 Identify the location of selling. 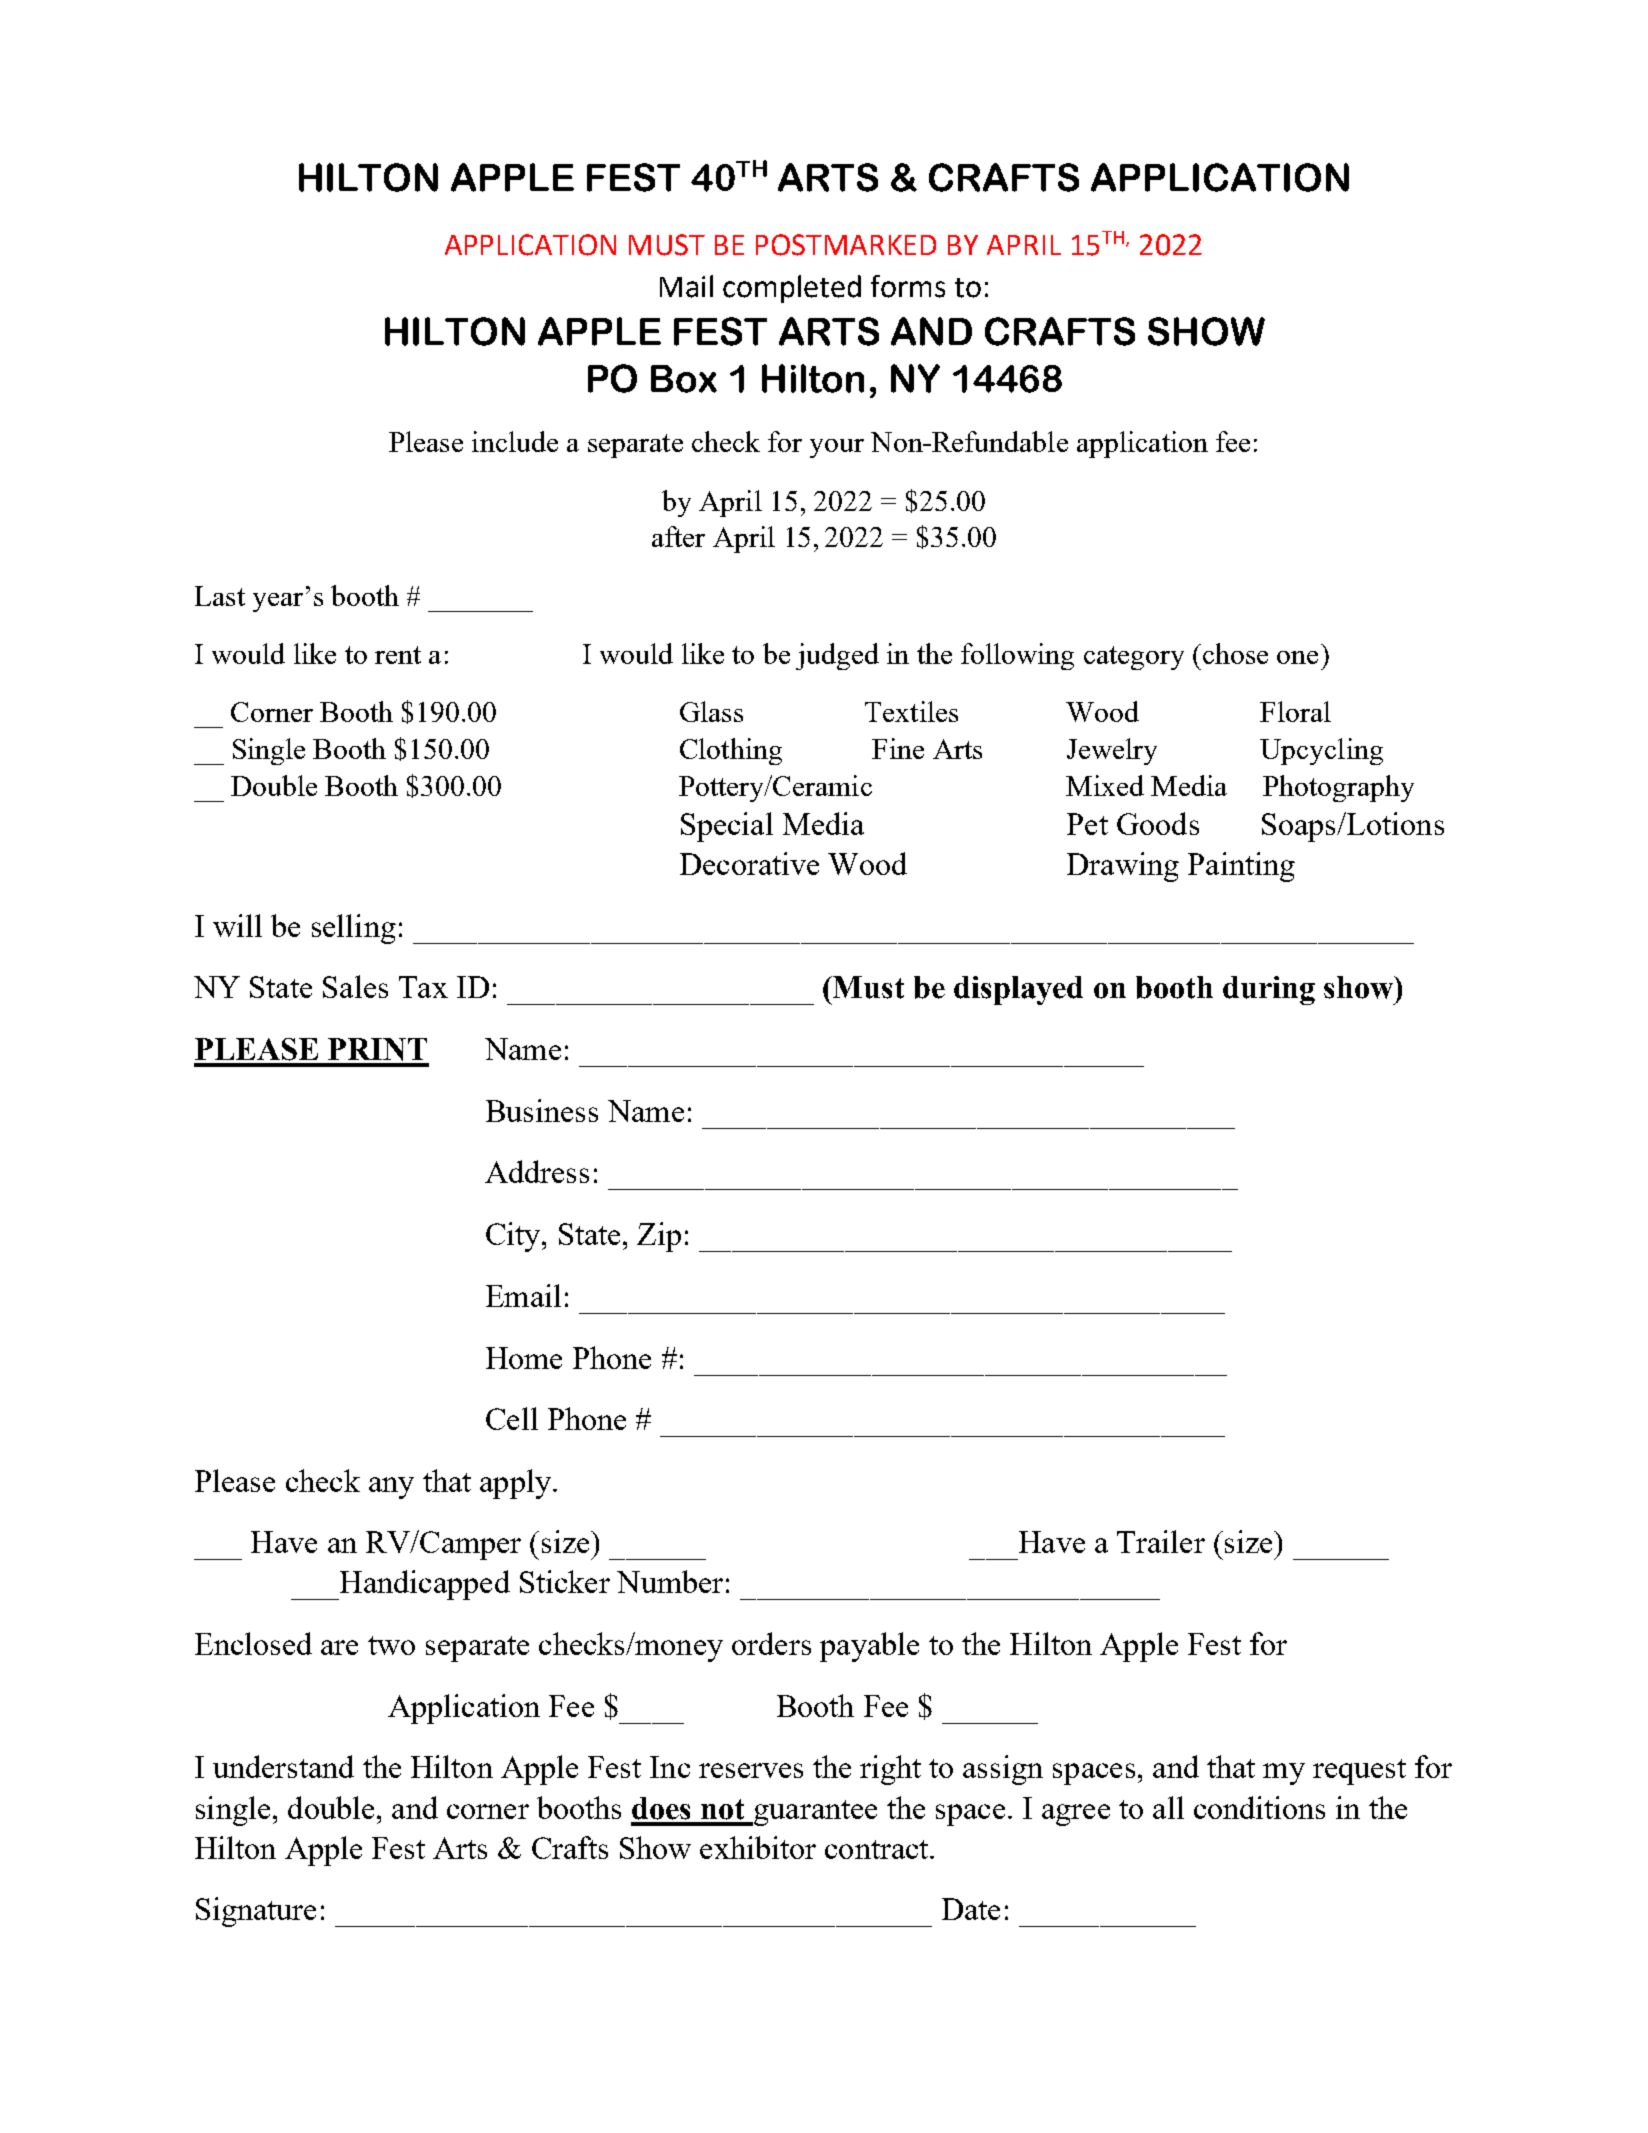
(354, 929).
